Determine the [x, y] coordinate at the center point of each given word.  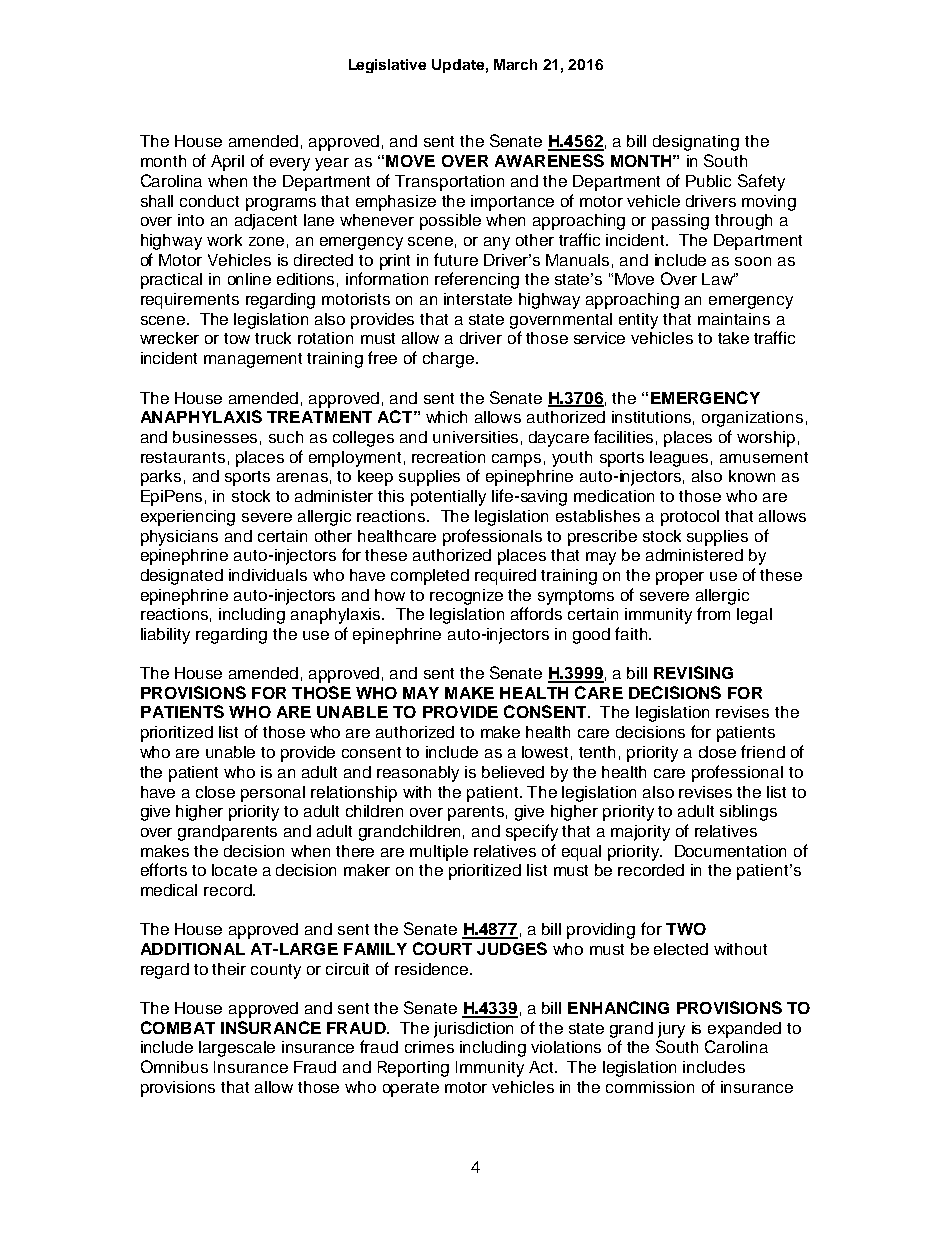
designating [696, 143]
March [515, 64]
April [227, 163]
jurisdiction [473, 1030]
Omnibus [174, 1066]
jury [671, 1030]
